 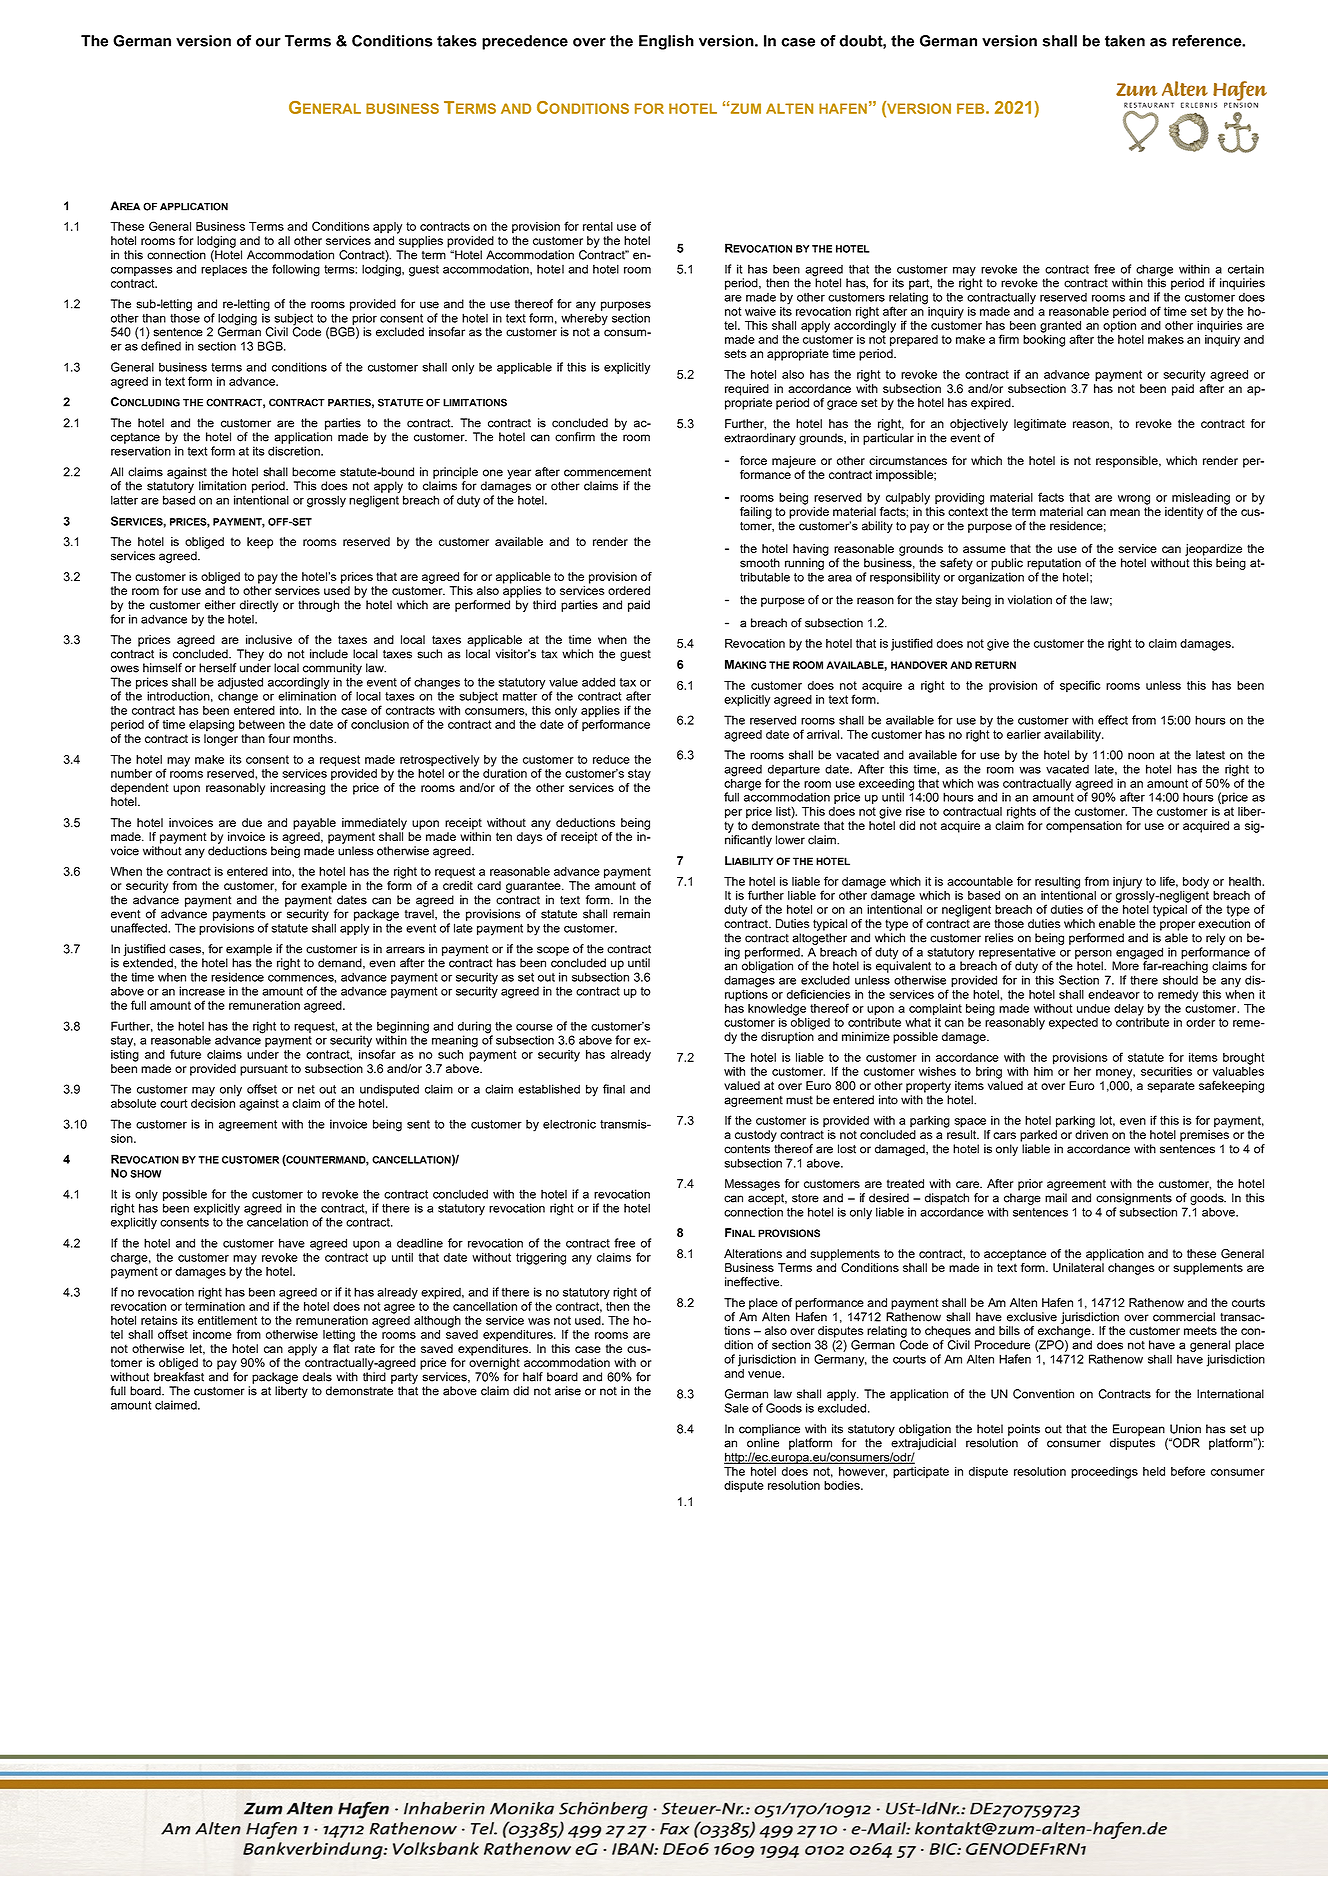 I want to click on deals, so click(x=317, y=1377).
